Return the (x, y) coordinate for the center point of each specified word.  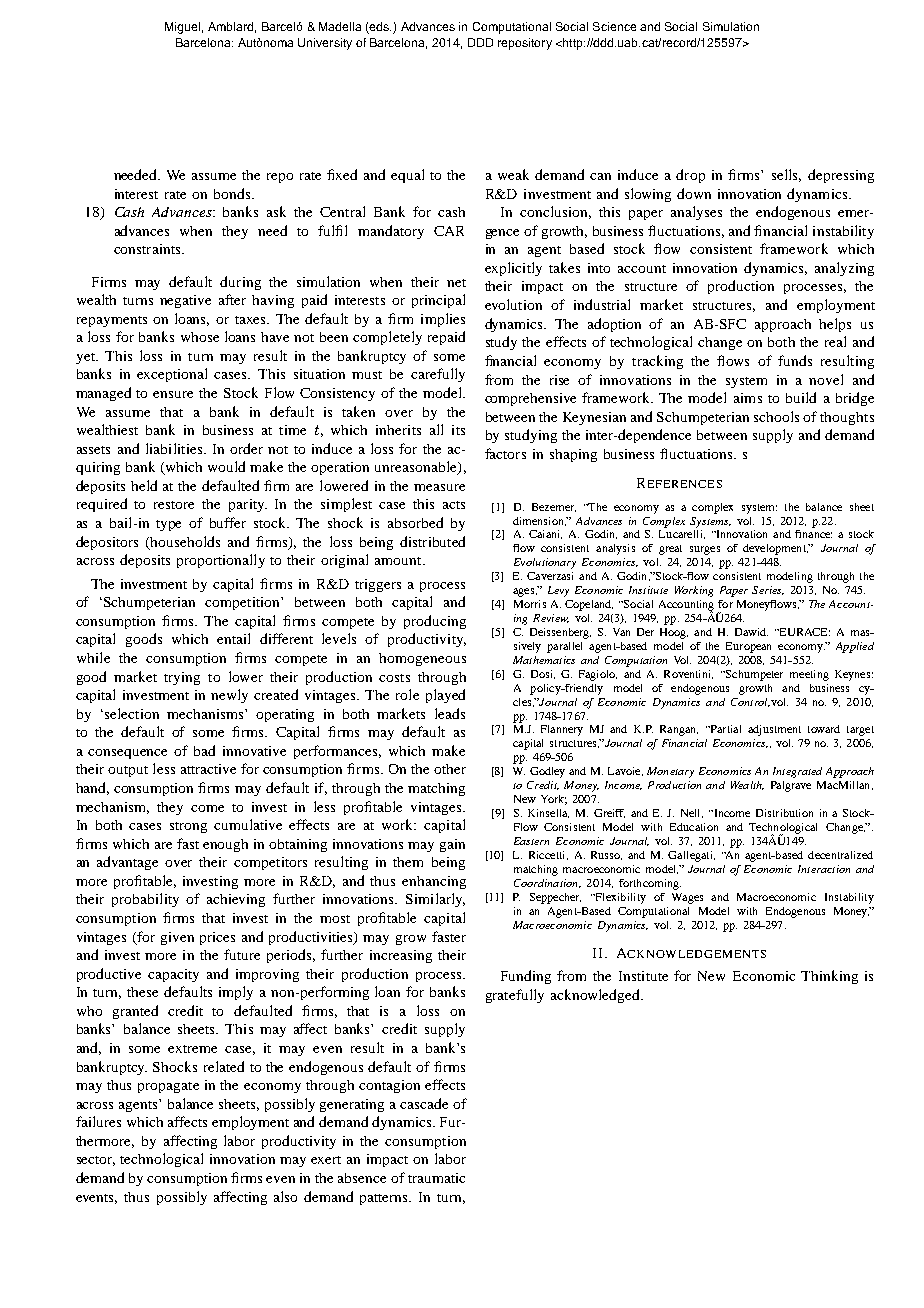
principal (438, 301)
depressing (841, 176)
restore (174, 505)
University (325, 44)
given (177, 938)
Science (614, 26)
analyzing (844, 269)
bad (204, 750)
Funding (526, 977)
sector (96, 1161)
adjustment (774, 730)
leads (450, 713)
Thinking (829, 977)
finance (813, 534)
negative (185, 301)
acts (454, 505)
